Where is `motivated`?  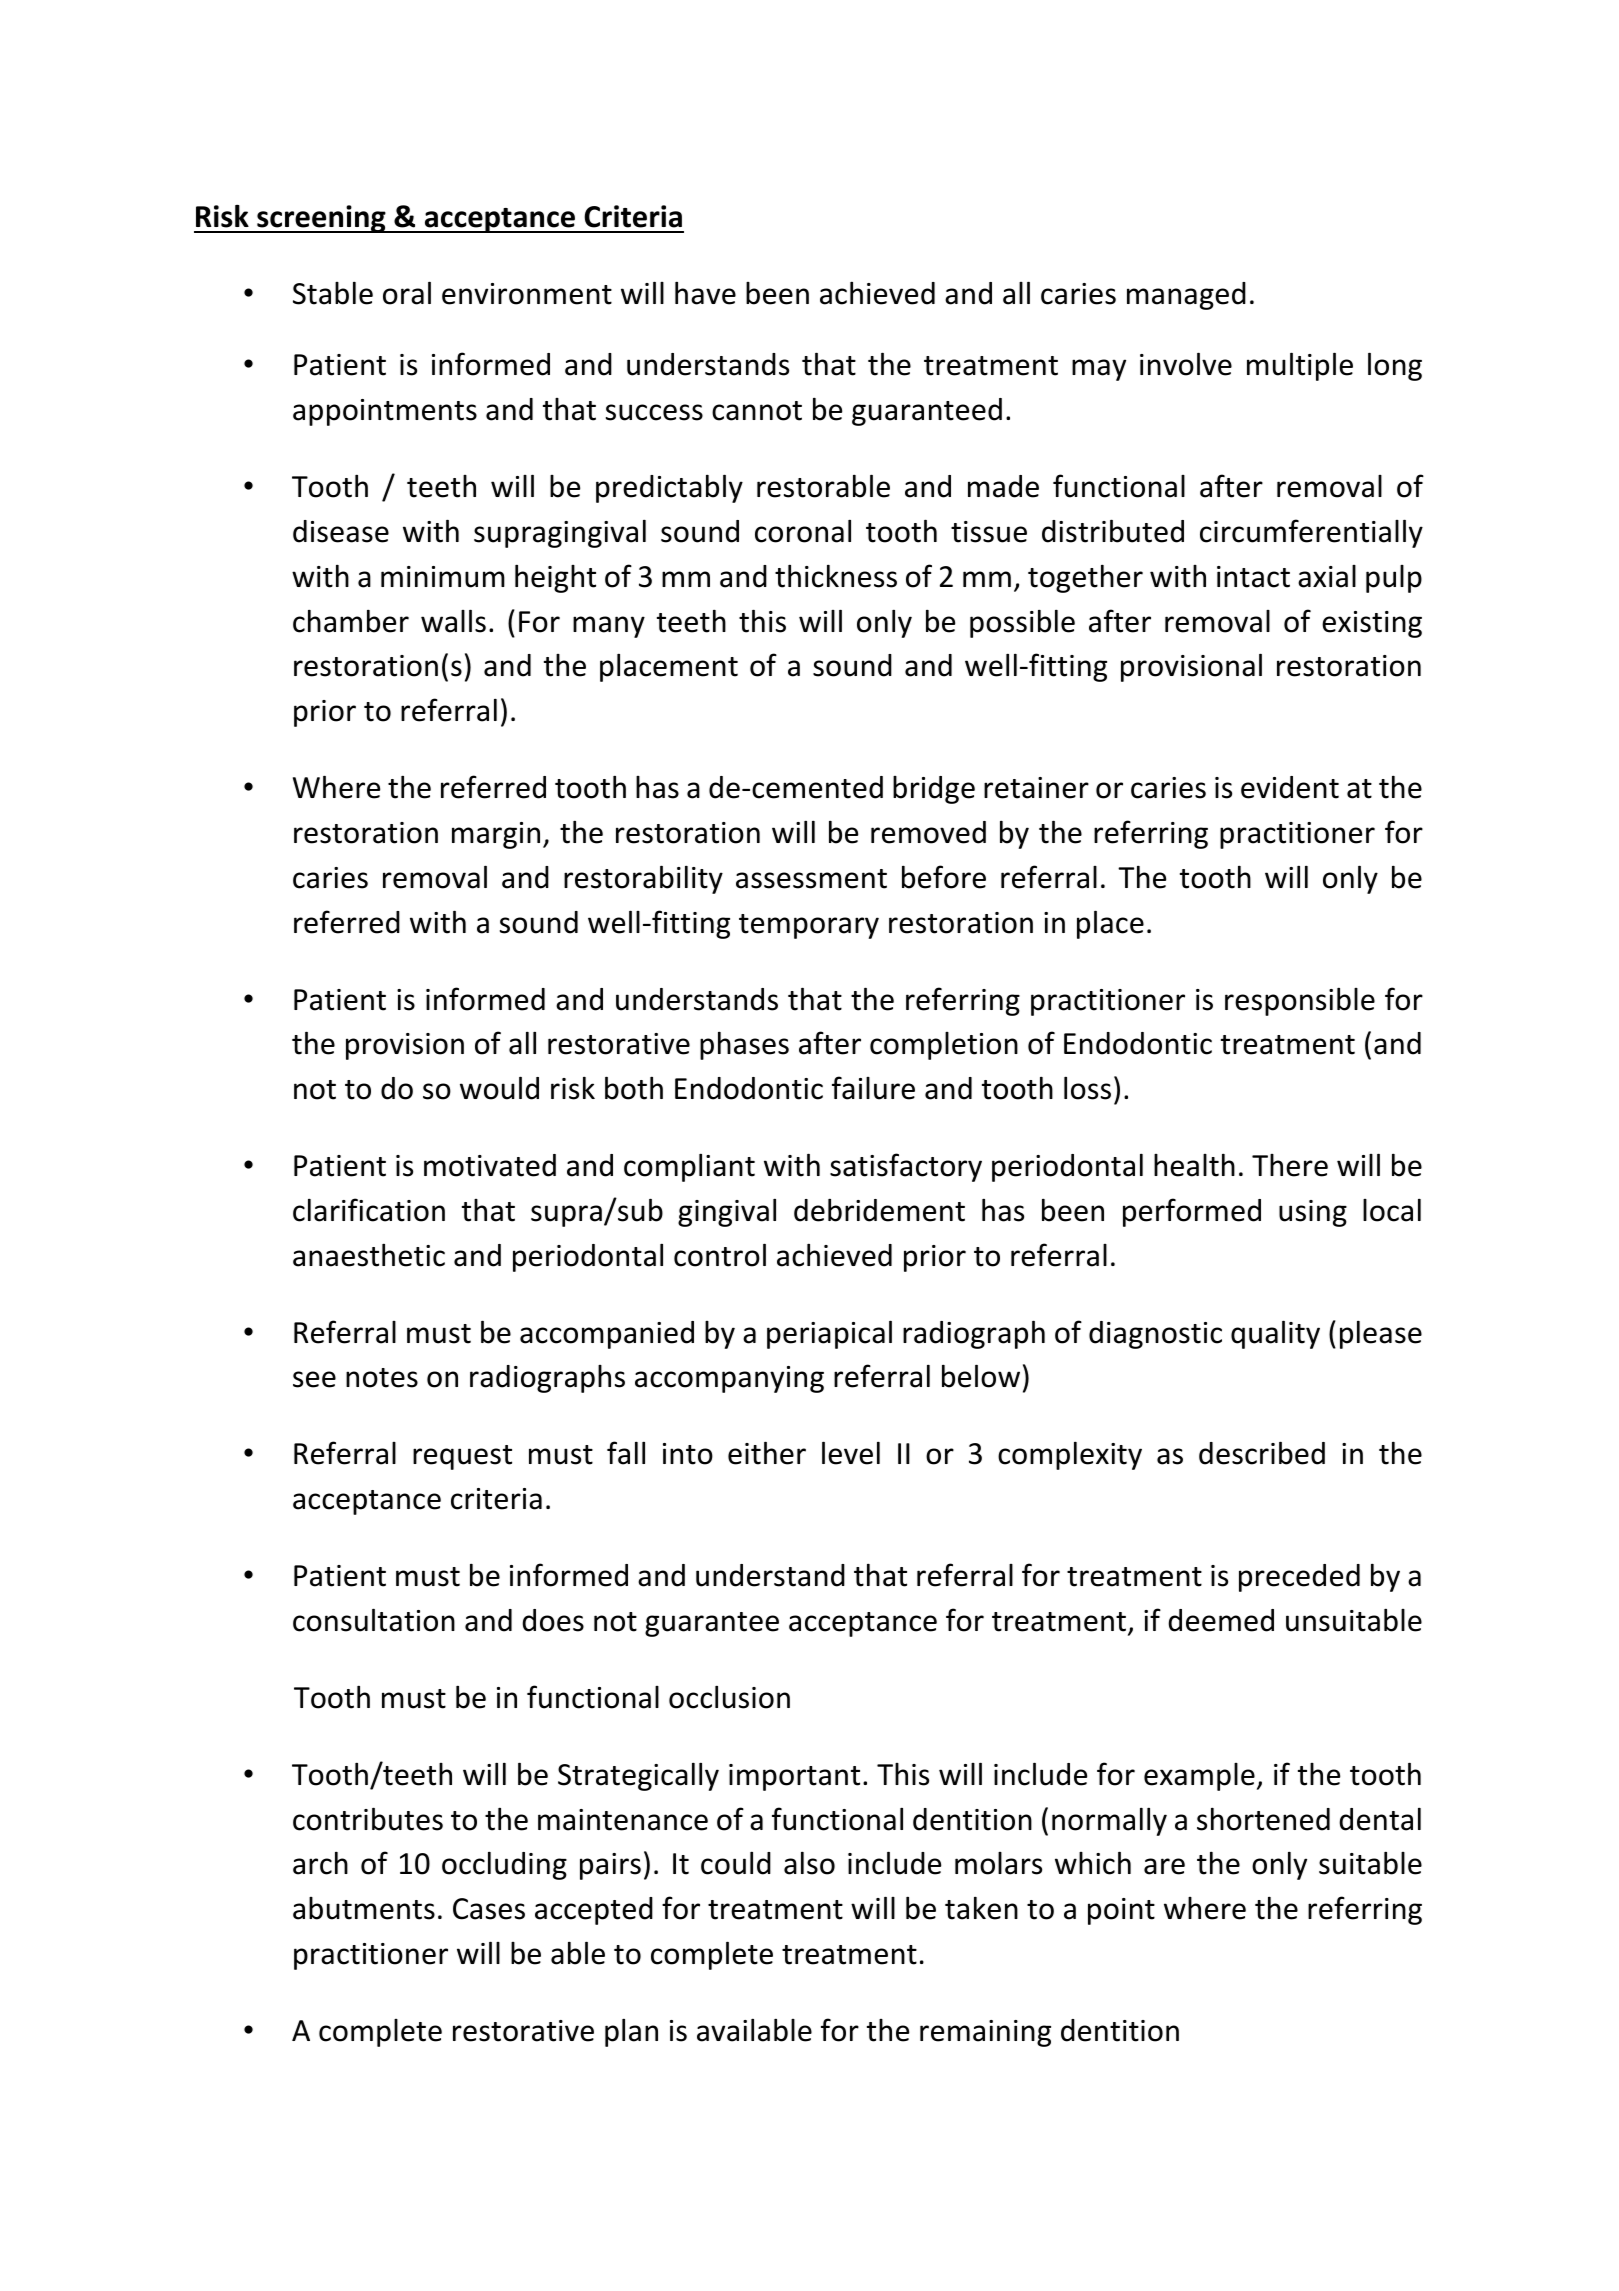 motivated is located at coordinates (490, 1165).
